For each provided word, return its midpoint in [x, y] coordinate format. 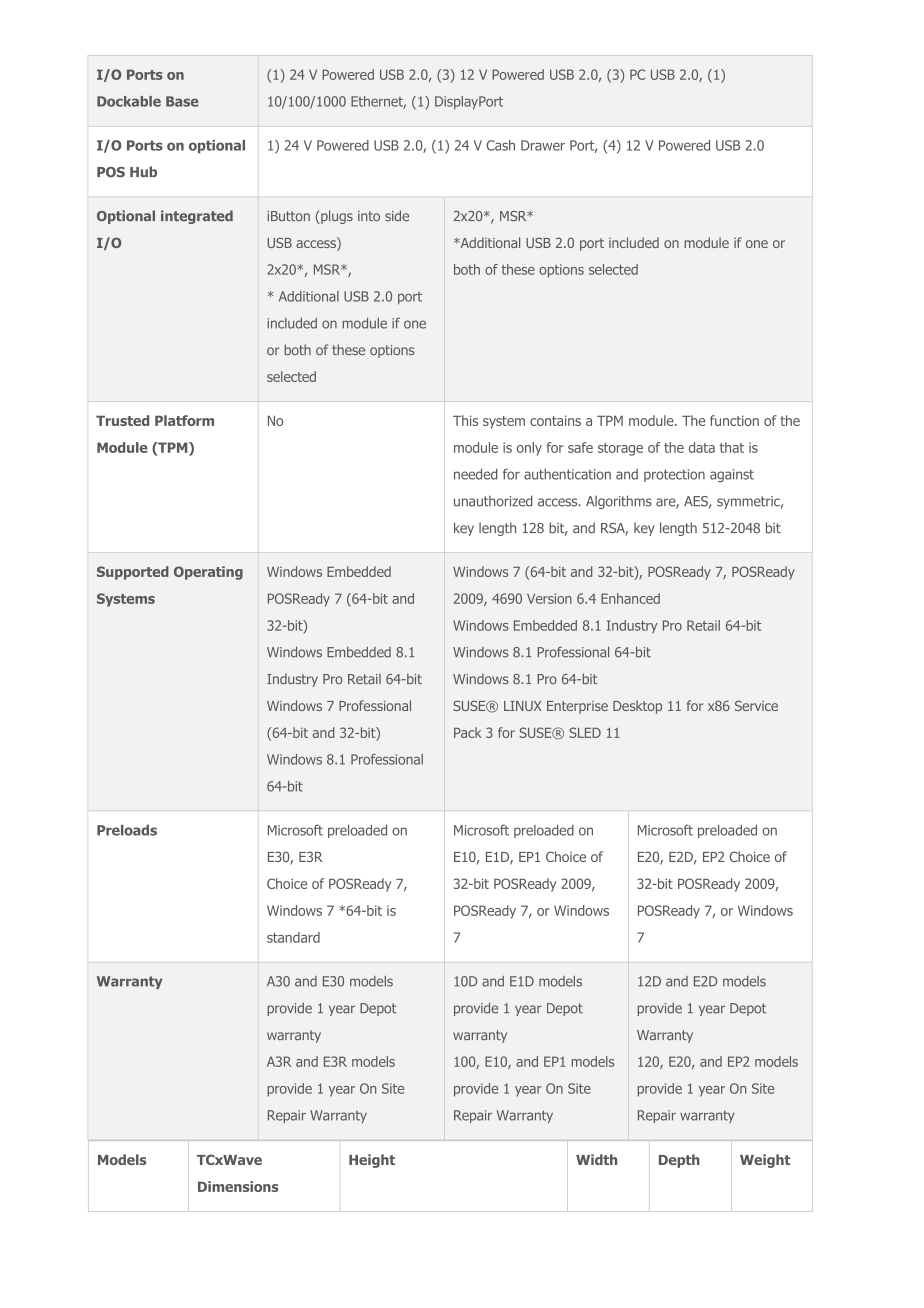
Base [182, 101]
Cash [501, 145]
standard [293, 937]
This [465, 420]
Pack [468, 732]
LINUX [522, 706]
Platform [184, 420]
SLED [585, 732]
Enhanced [630, 598]
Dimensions [238, 1186]
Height [372, 1161]
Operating [208, 573]
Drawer [543, 145]
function [734, 420]
